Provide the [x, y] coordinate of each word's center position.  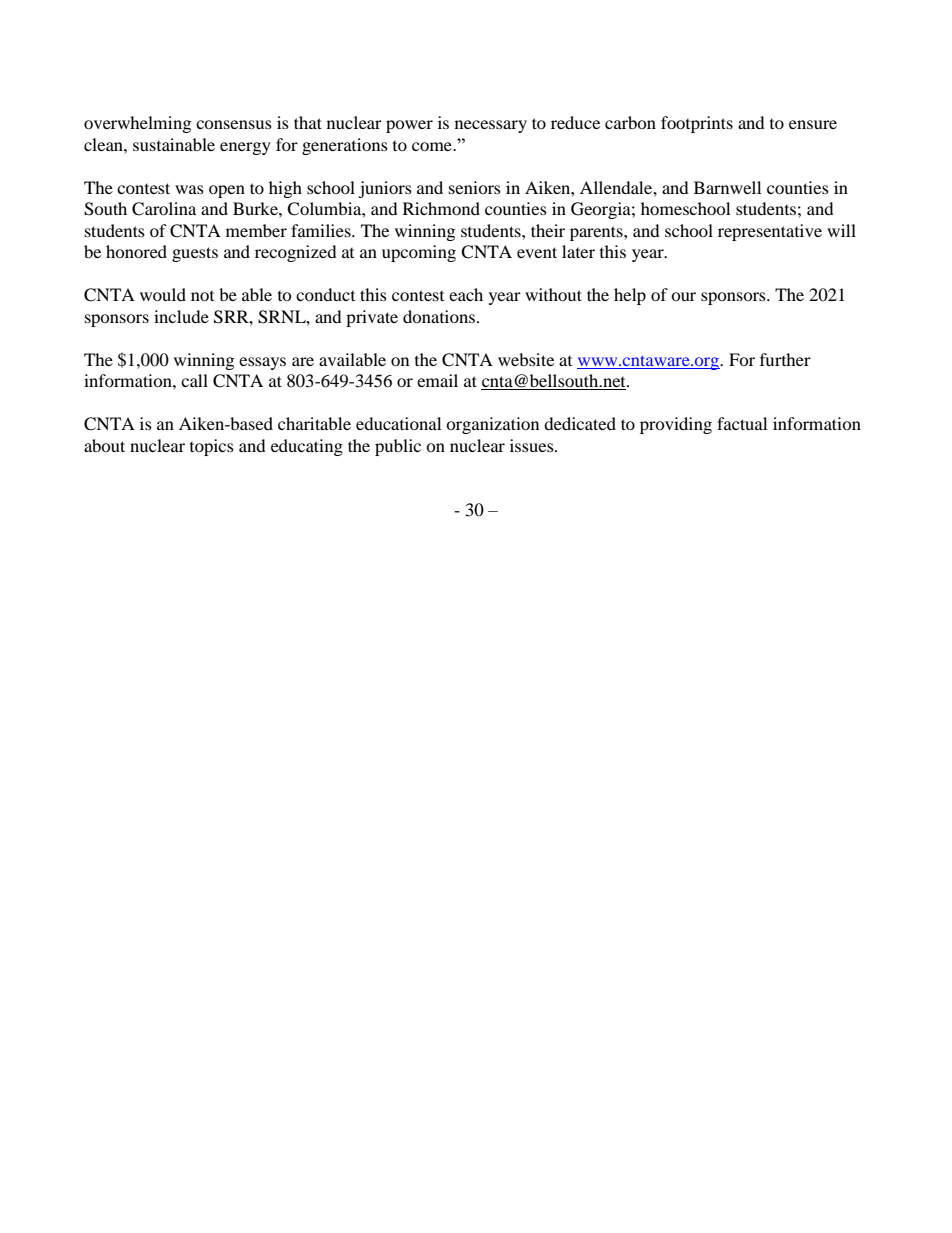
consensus [234, 124]
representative [770, 232]
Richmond [441, 208]
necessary [491, 126]
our [683, 296]
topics [212, 447]
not [202, 296]
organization [492, 425]
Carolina [164, 209]
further [785, 359]
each [466, 294]
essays [262, 363]
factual [742, 423]
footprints [697, 124]
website [526, 359]
